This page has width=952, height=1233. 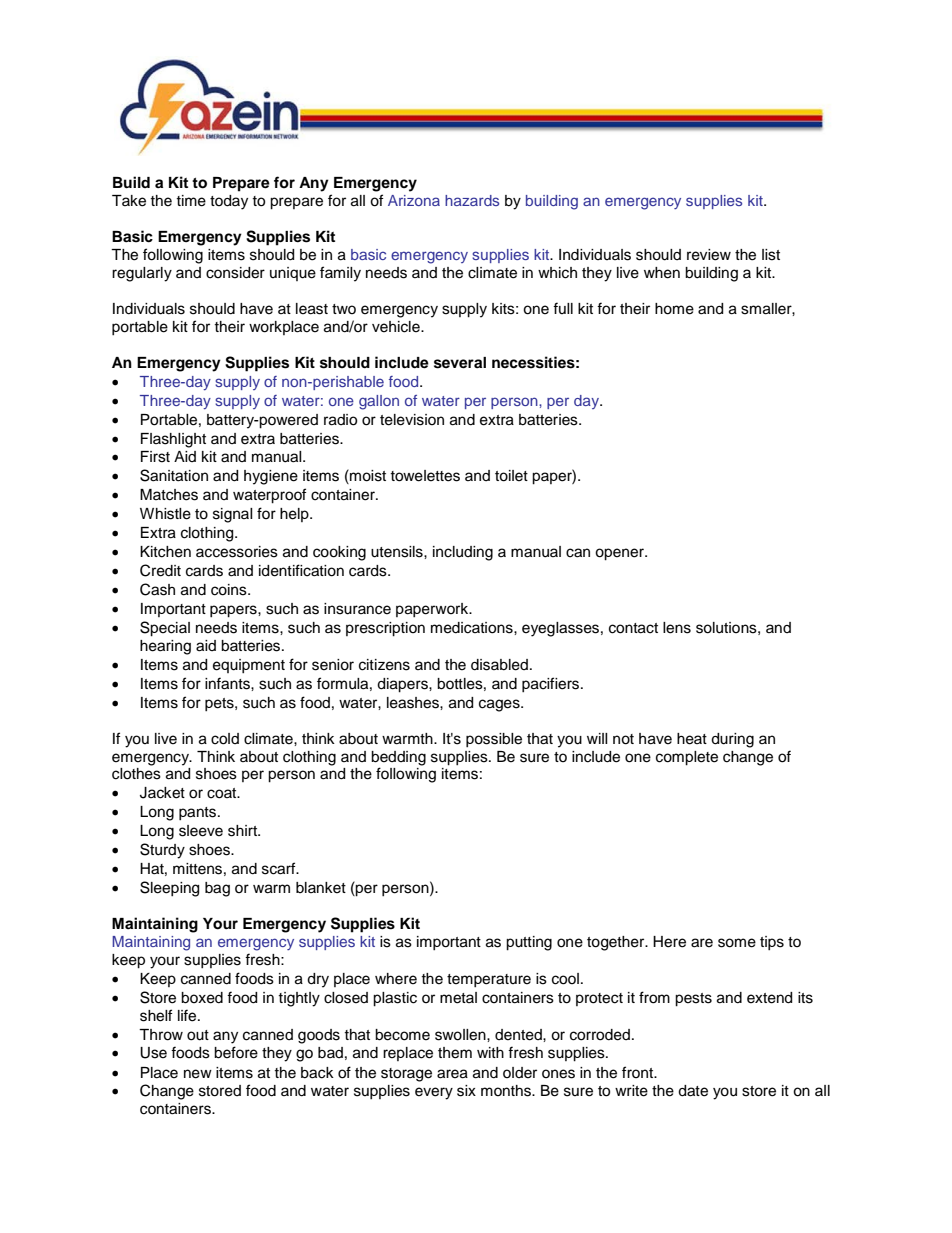 I want to click on hazards, so click(x=472, y=200).
